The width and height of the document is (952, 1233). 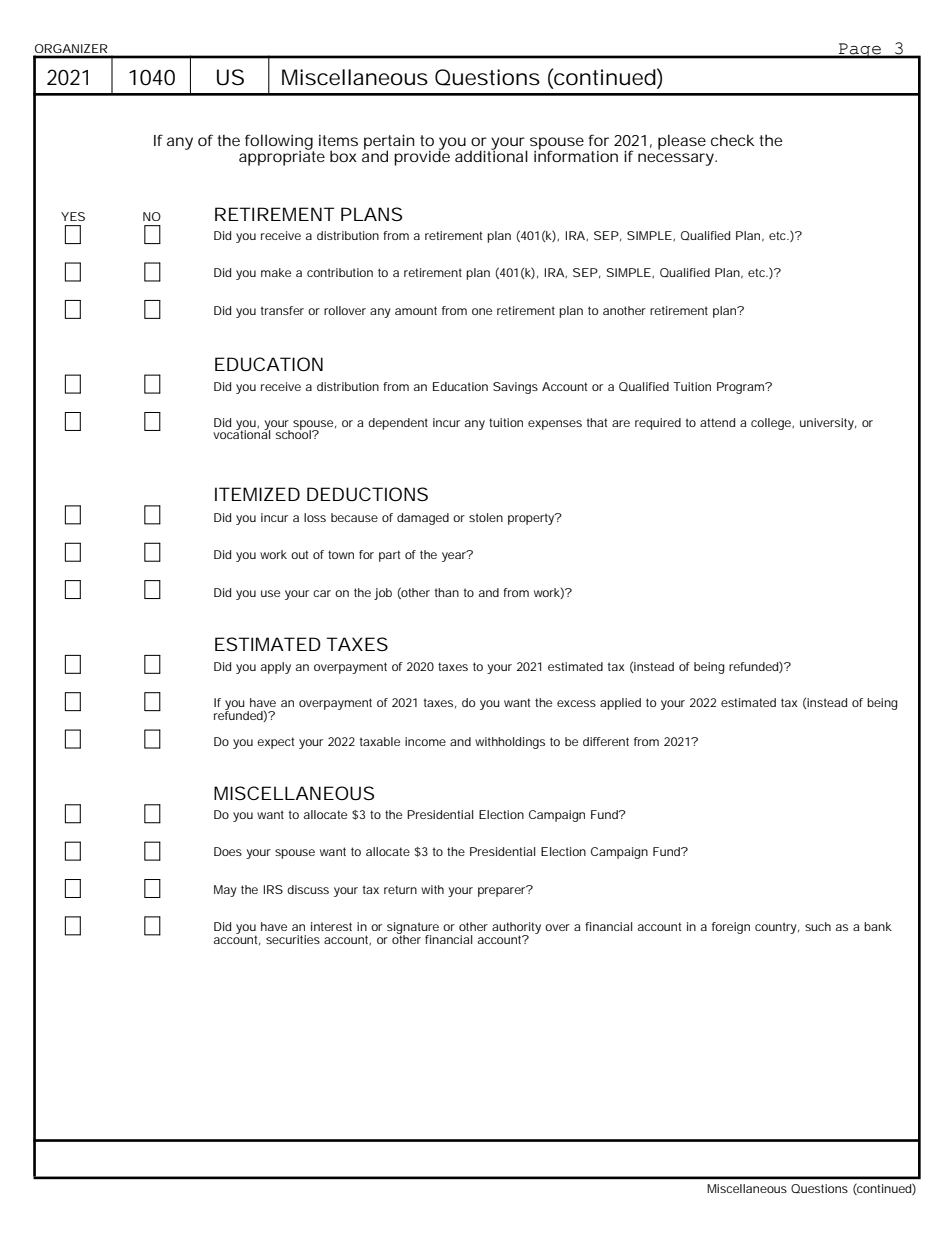 I want to click on May, so click(x=225, y=891).
